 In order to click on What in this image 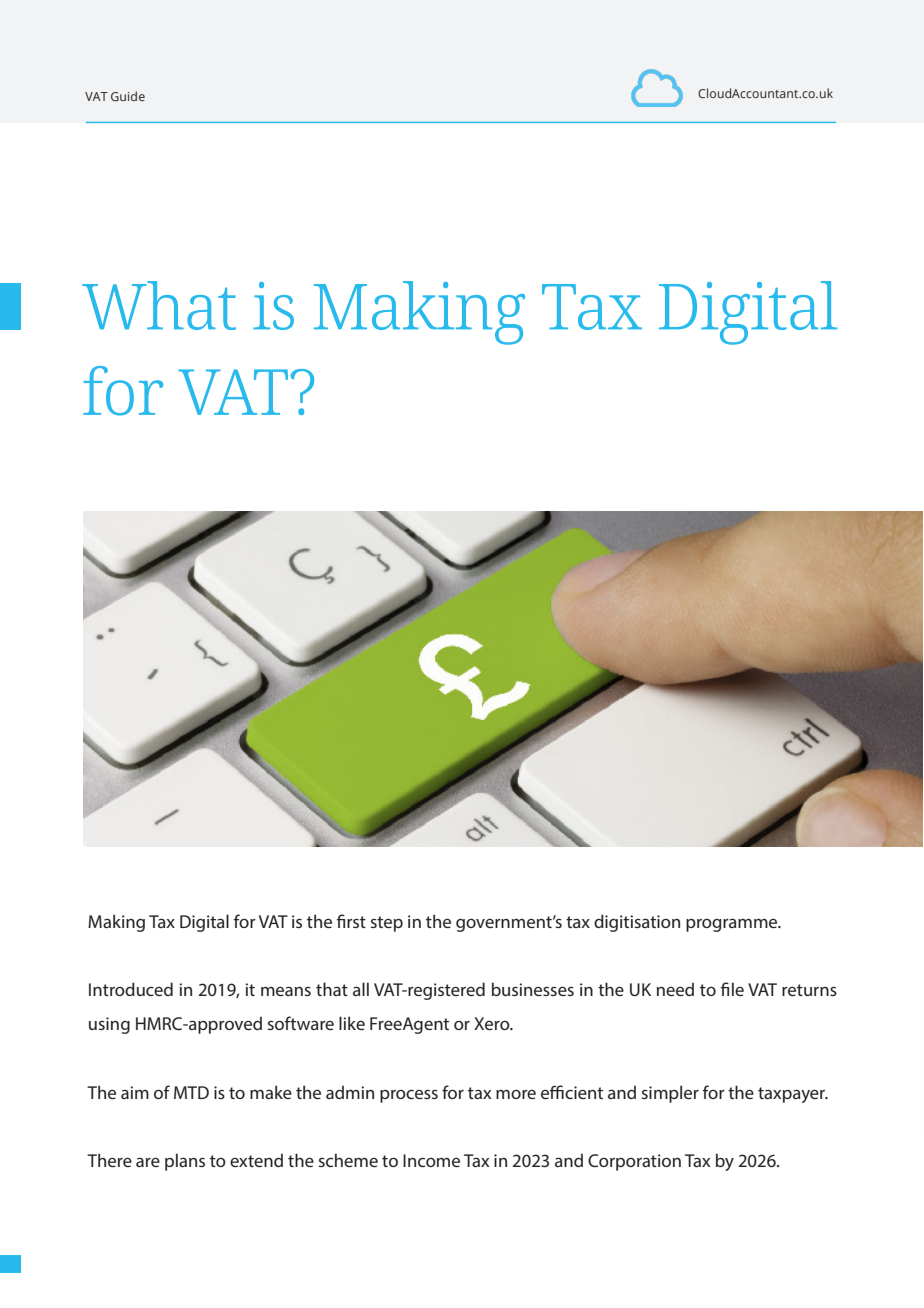, I will do `click(159, 305)`.
